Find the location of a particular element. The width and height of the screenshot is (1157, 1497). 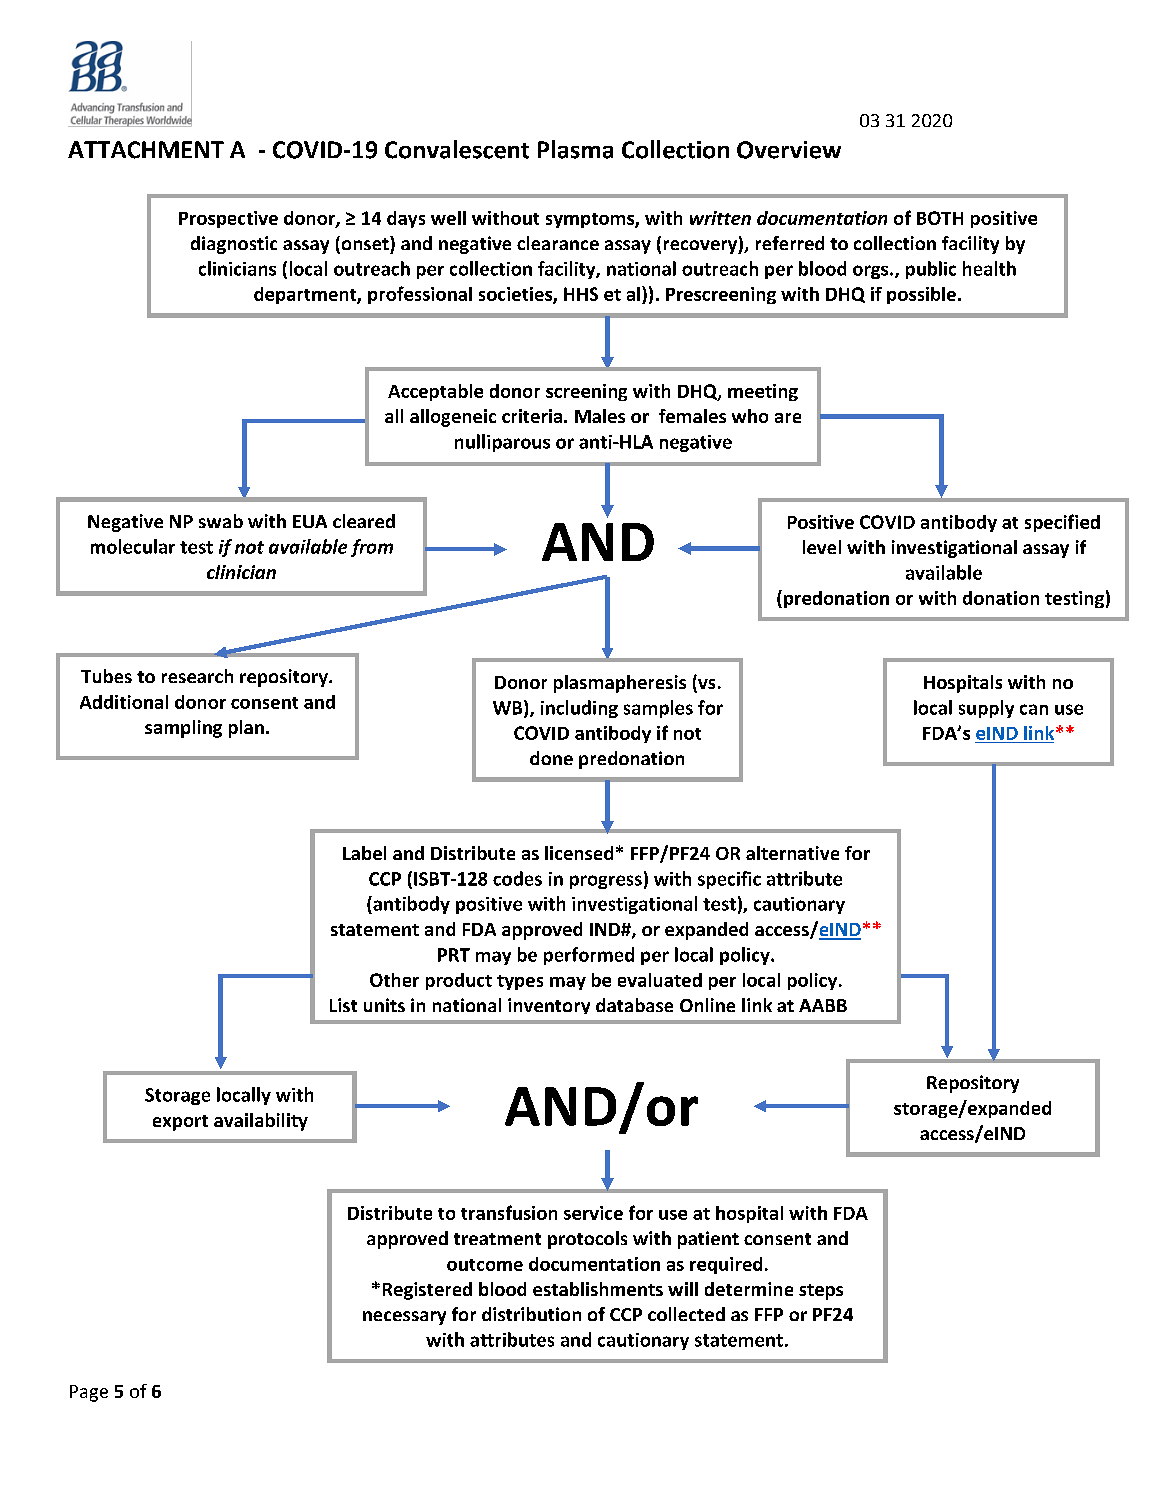

Page is located at coordinates (89, 1393).
